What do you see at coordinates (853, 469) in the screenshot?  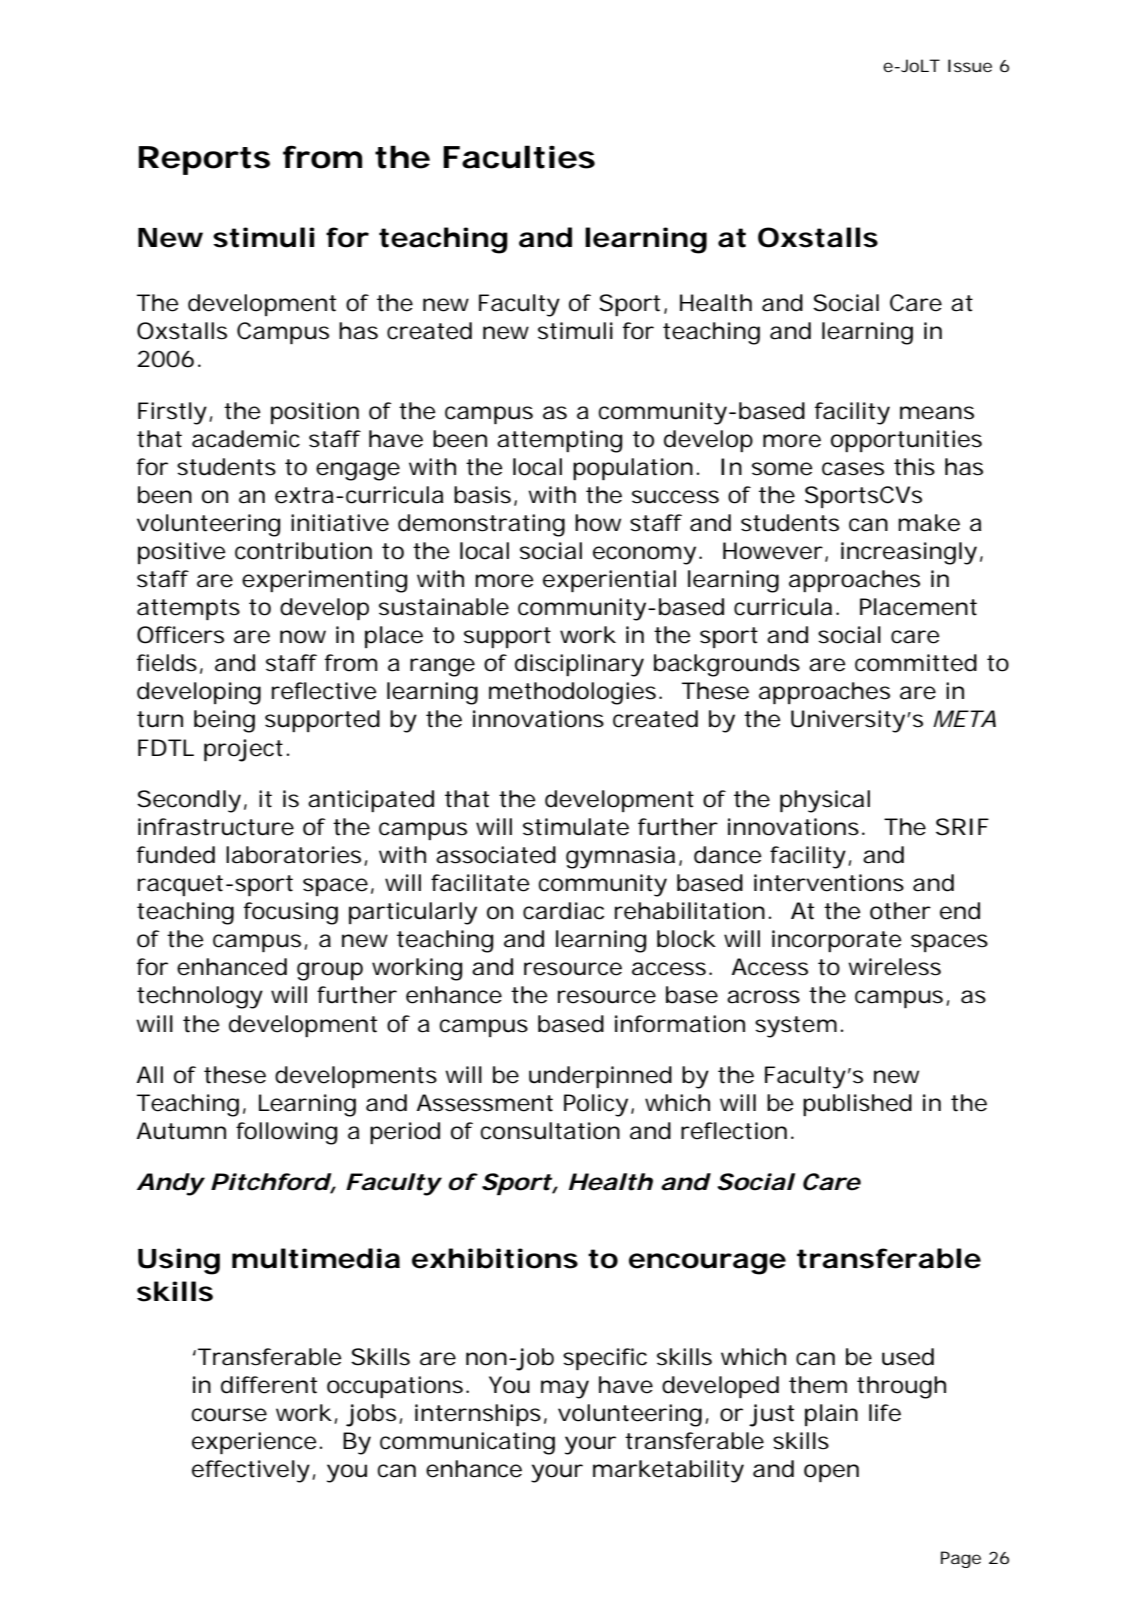 I see `cases` at bounding box center [853, 469].
